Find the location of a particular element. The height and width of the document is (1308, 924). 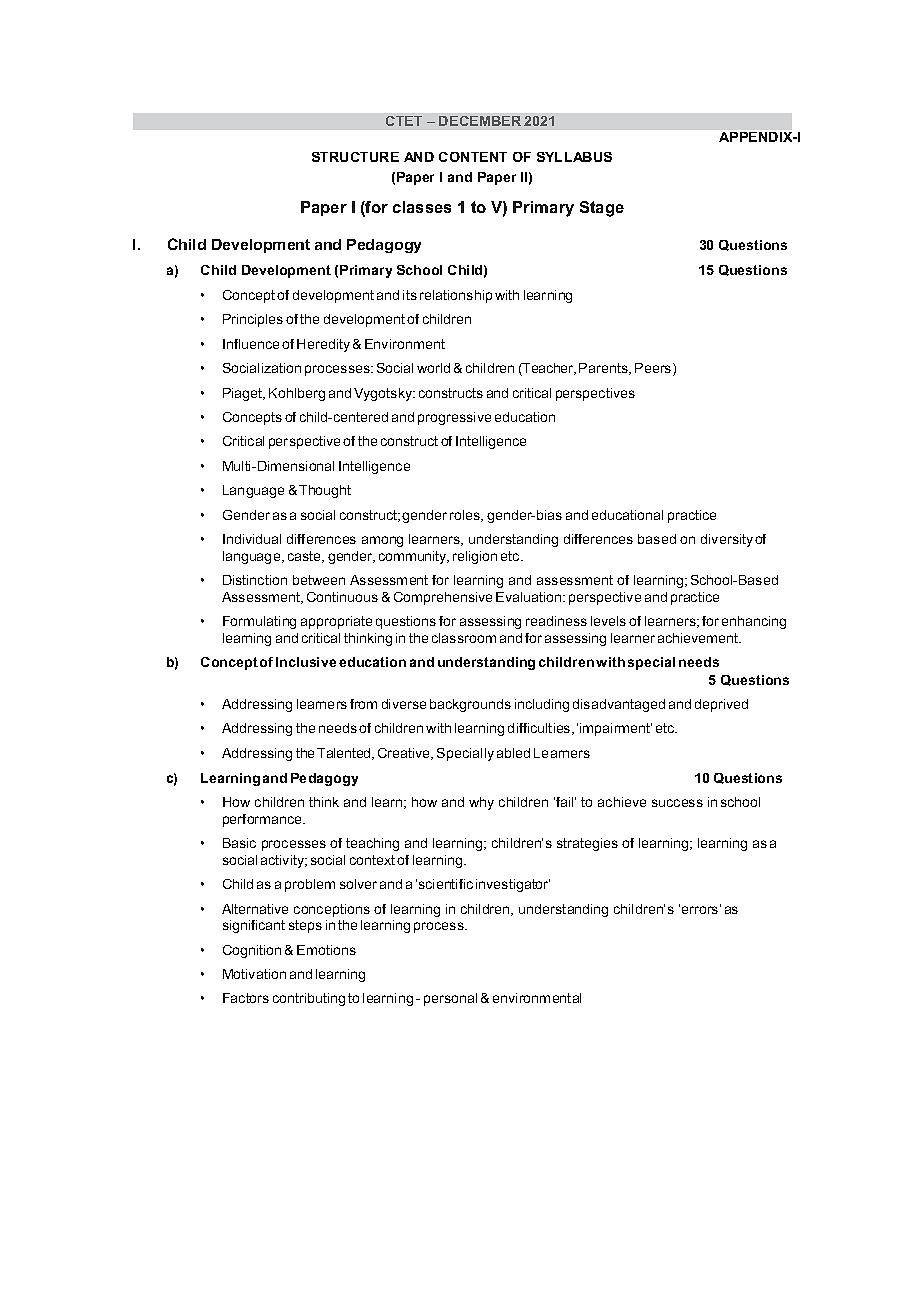

performance is located at coordinates (264, 820).
